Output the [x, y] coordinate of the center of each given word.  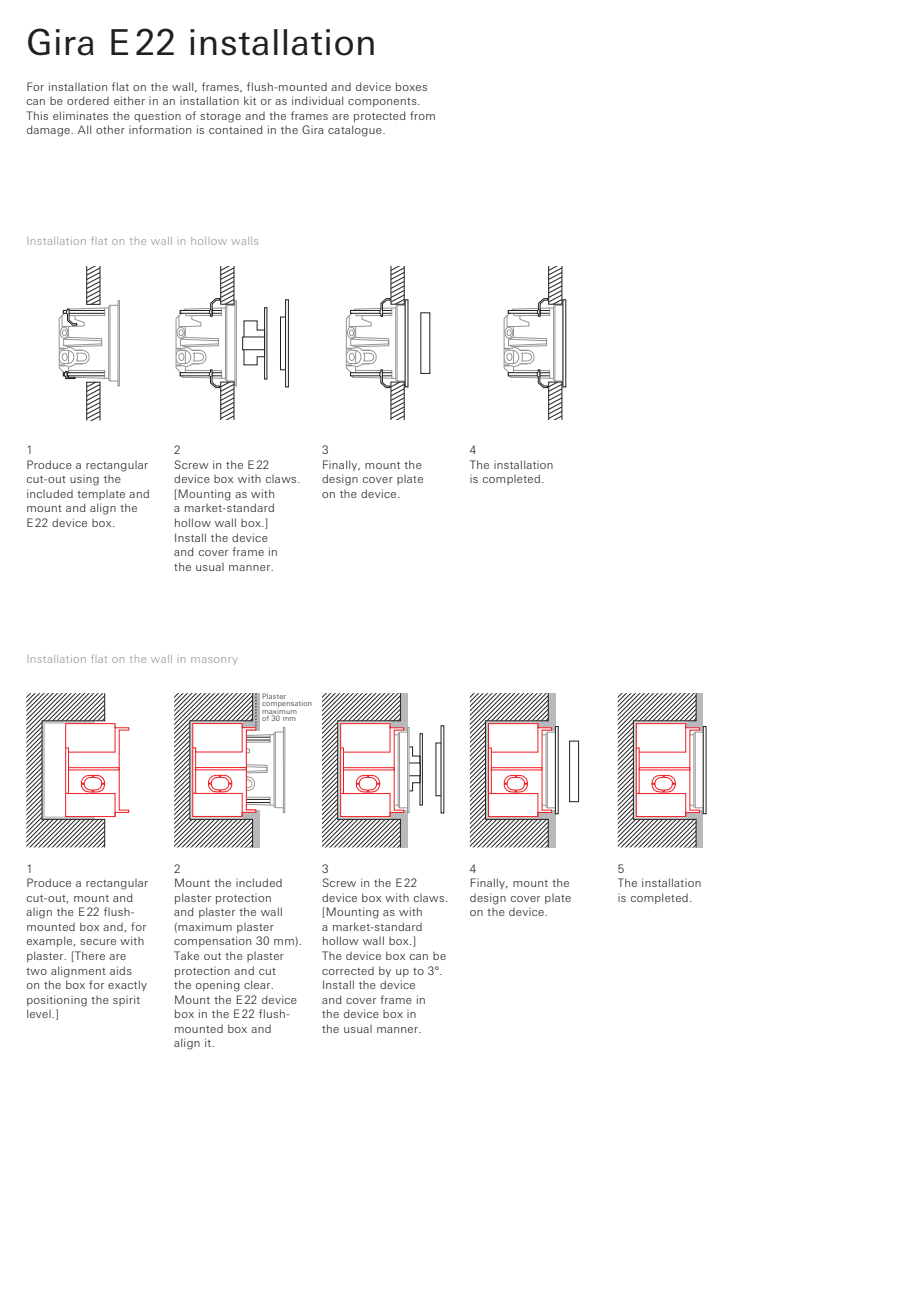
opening [218, 986]
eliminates [80, 115]
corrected [348, 971]
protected [380, 116]
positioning [57, 1001]
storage [220, 118]
